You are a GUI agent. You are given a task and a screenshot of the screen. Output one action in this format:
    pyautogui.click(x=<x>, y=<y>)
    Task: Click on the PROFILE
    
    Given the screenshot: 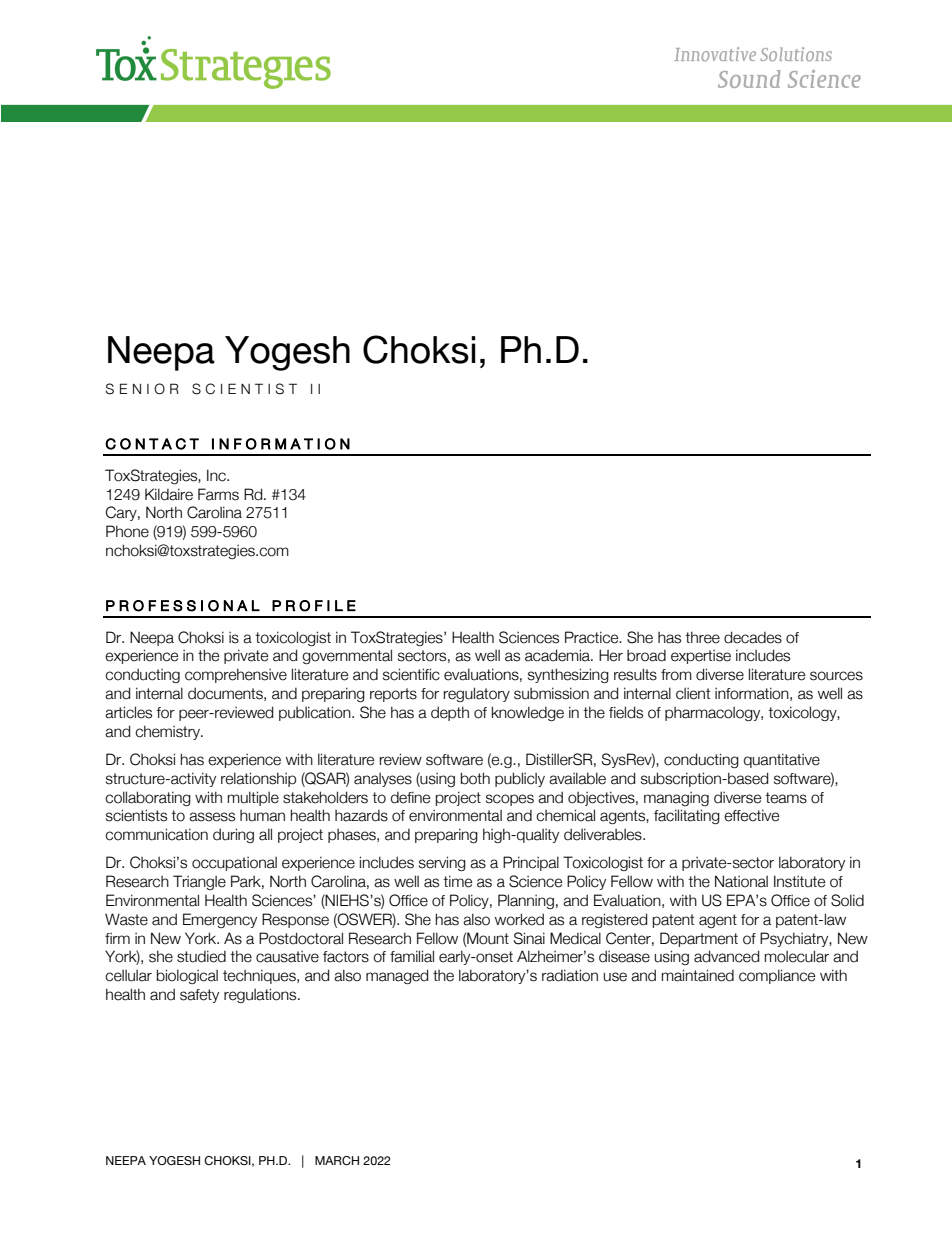 What is the action you would take?
    pyautogui.click(x=314, y=606)
